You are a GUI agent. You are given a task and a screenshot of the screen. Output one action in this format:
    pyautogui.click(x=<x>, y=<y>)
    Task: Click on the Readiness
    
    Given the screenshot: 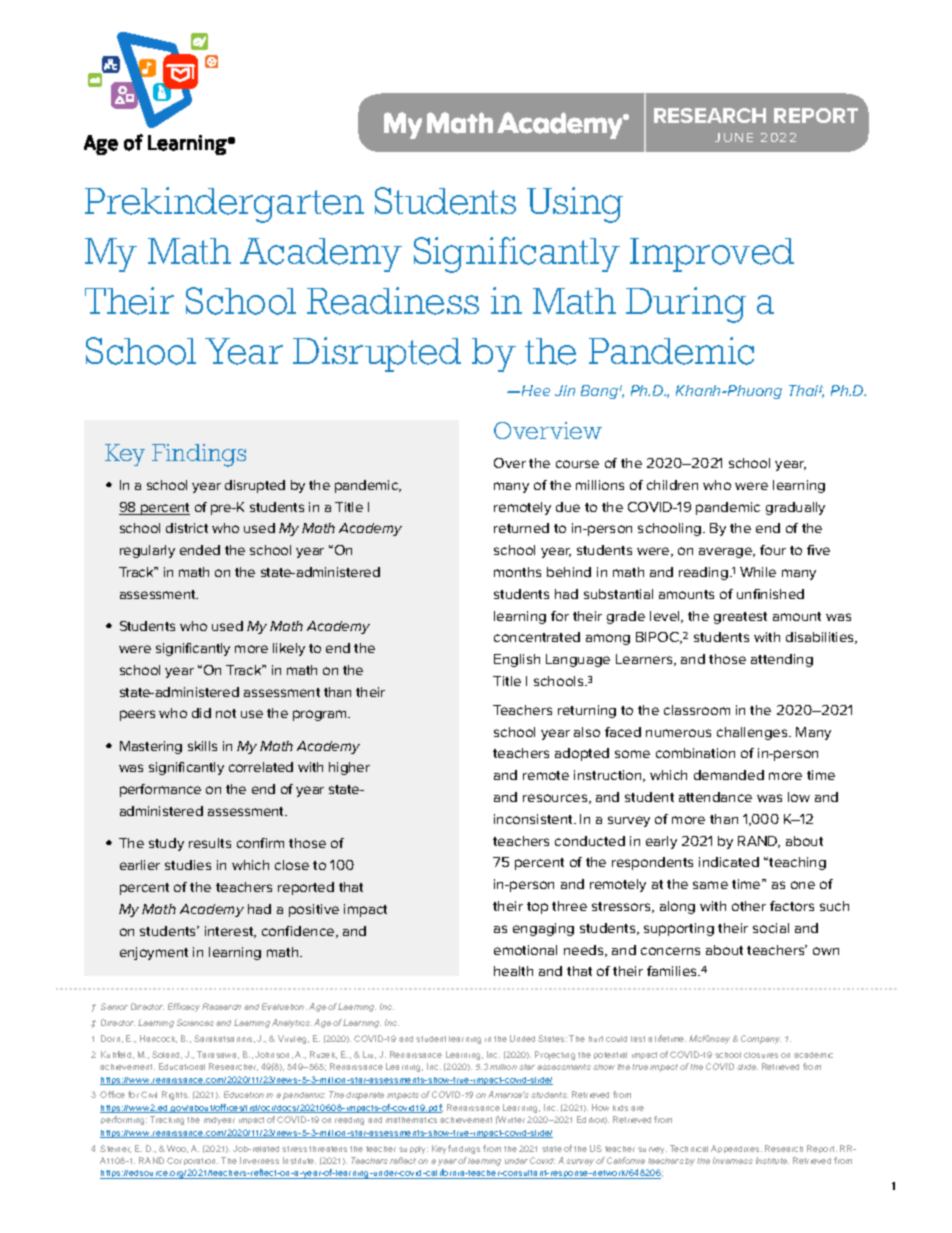 What is the action you would take?
    pyautogui.click(x=393, y=301)
